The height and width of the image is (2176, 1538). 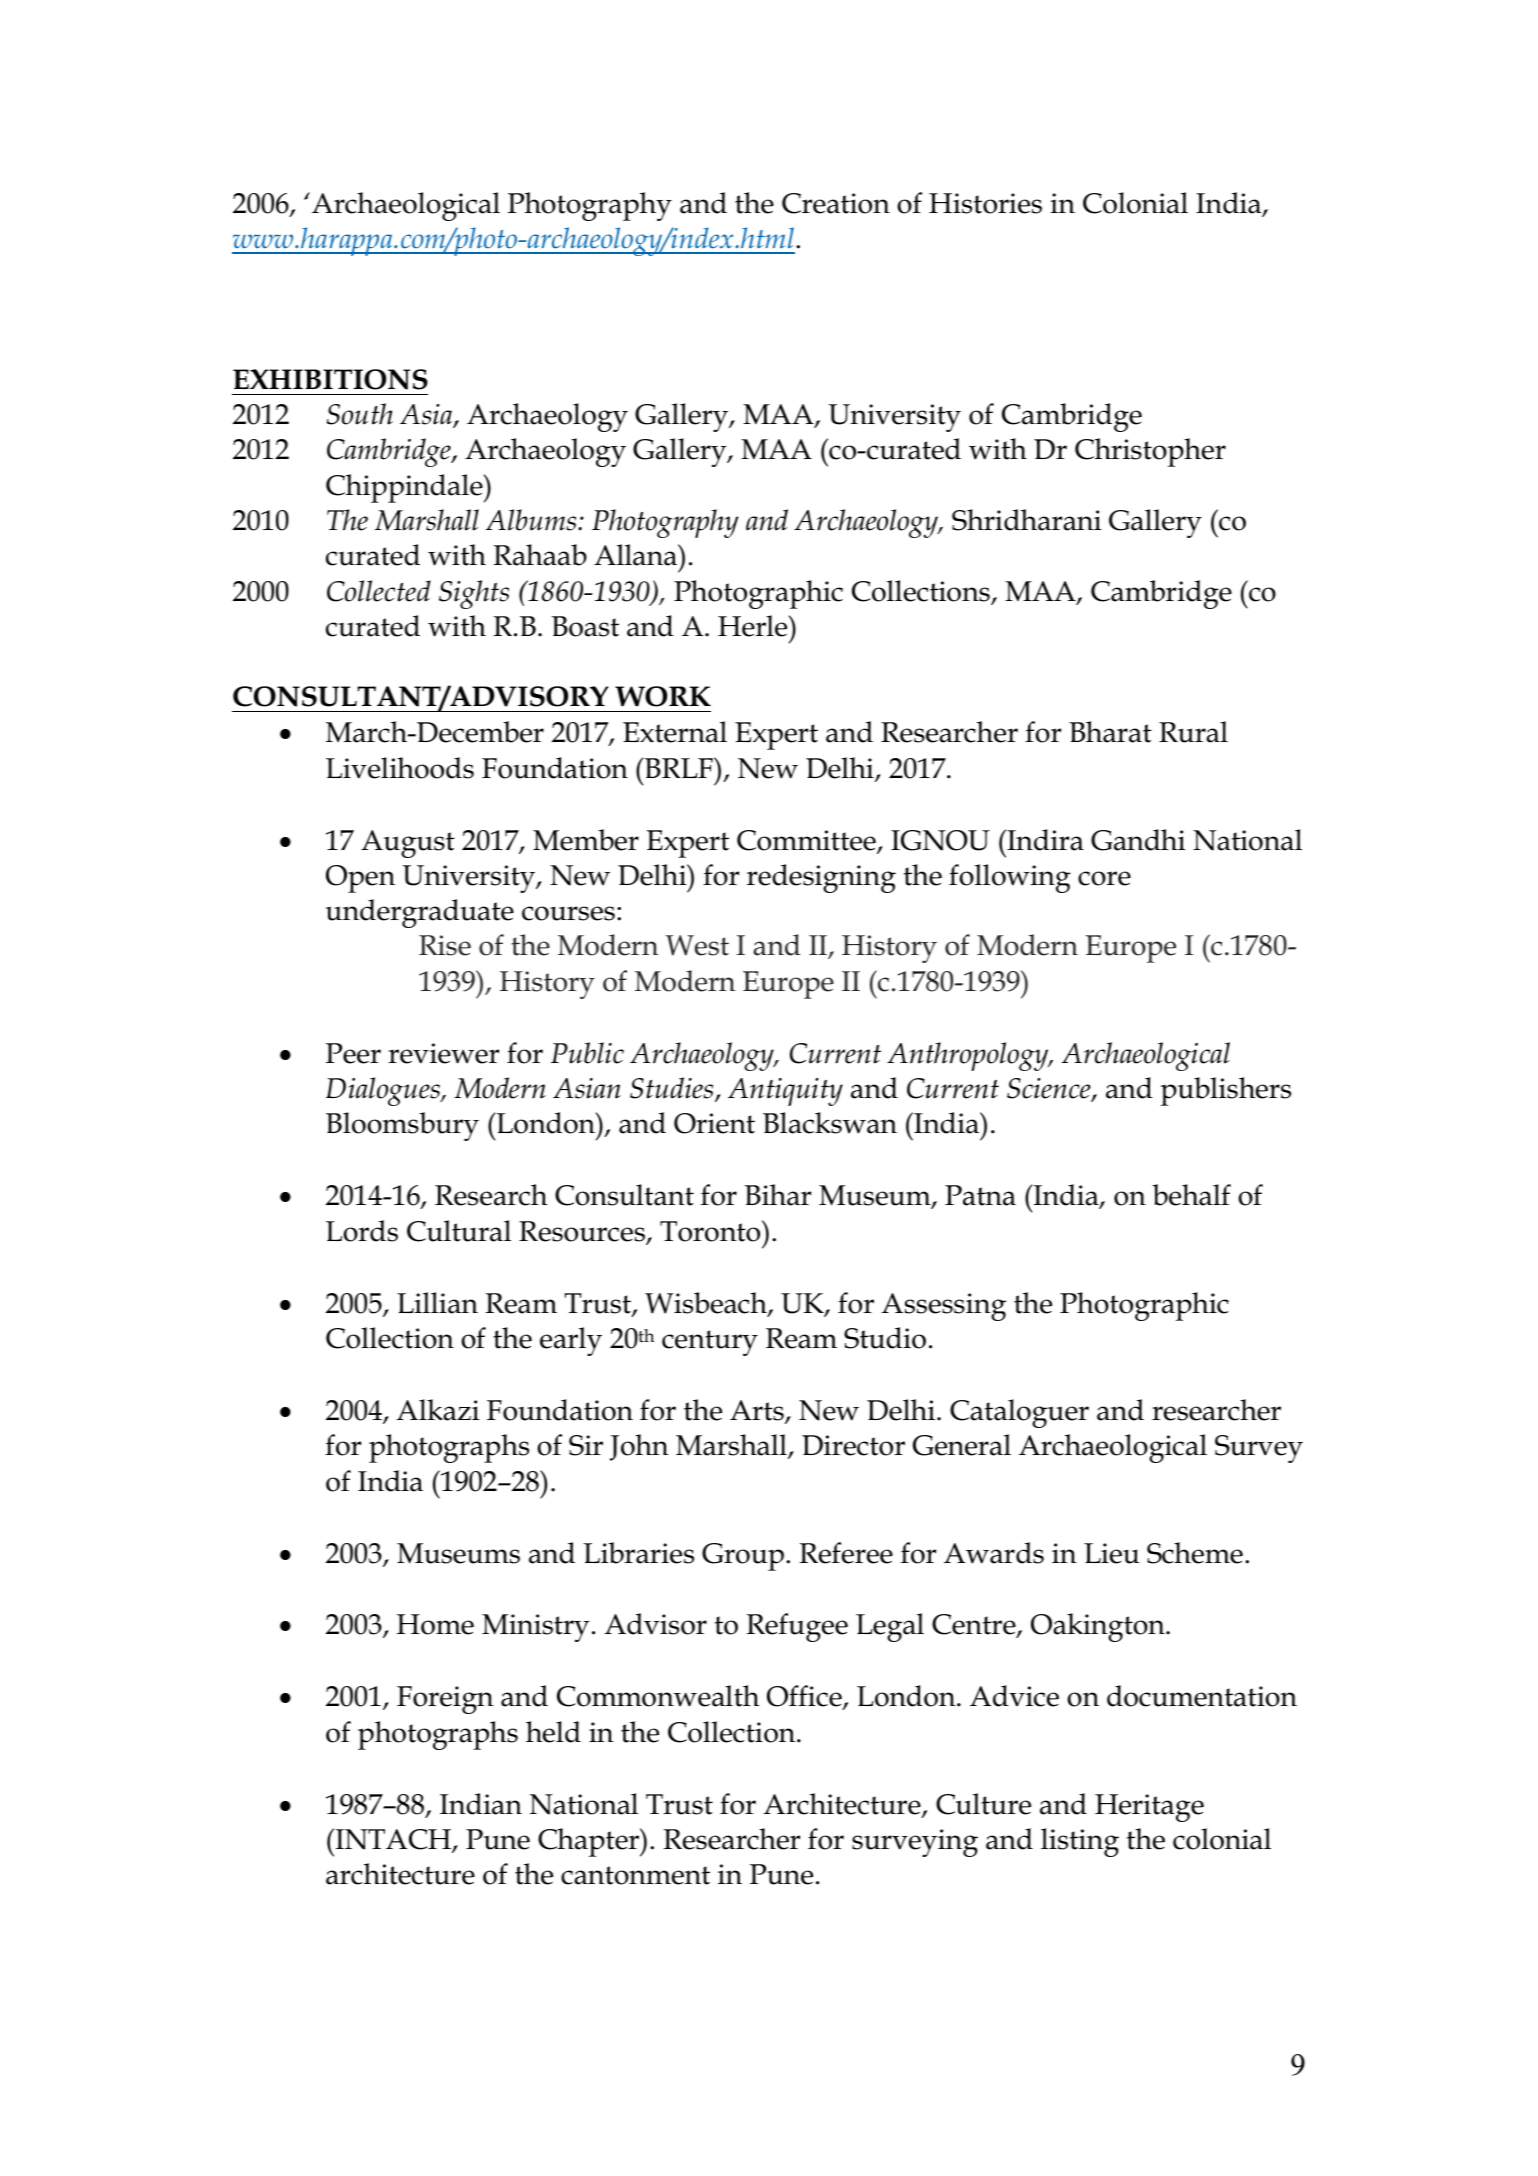 I want to click on Science, so click(x=1050, y=1089).
